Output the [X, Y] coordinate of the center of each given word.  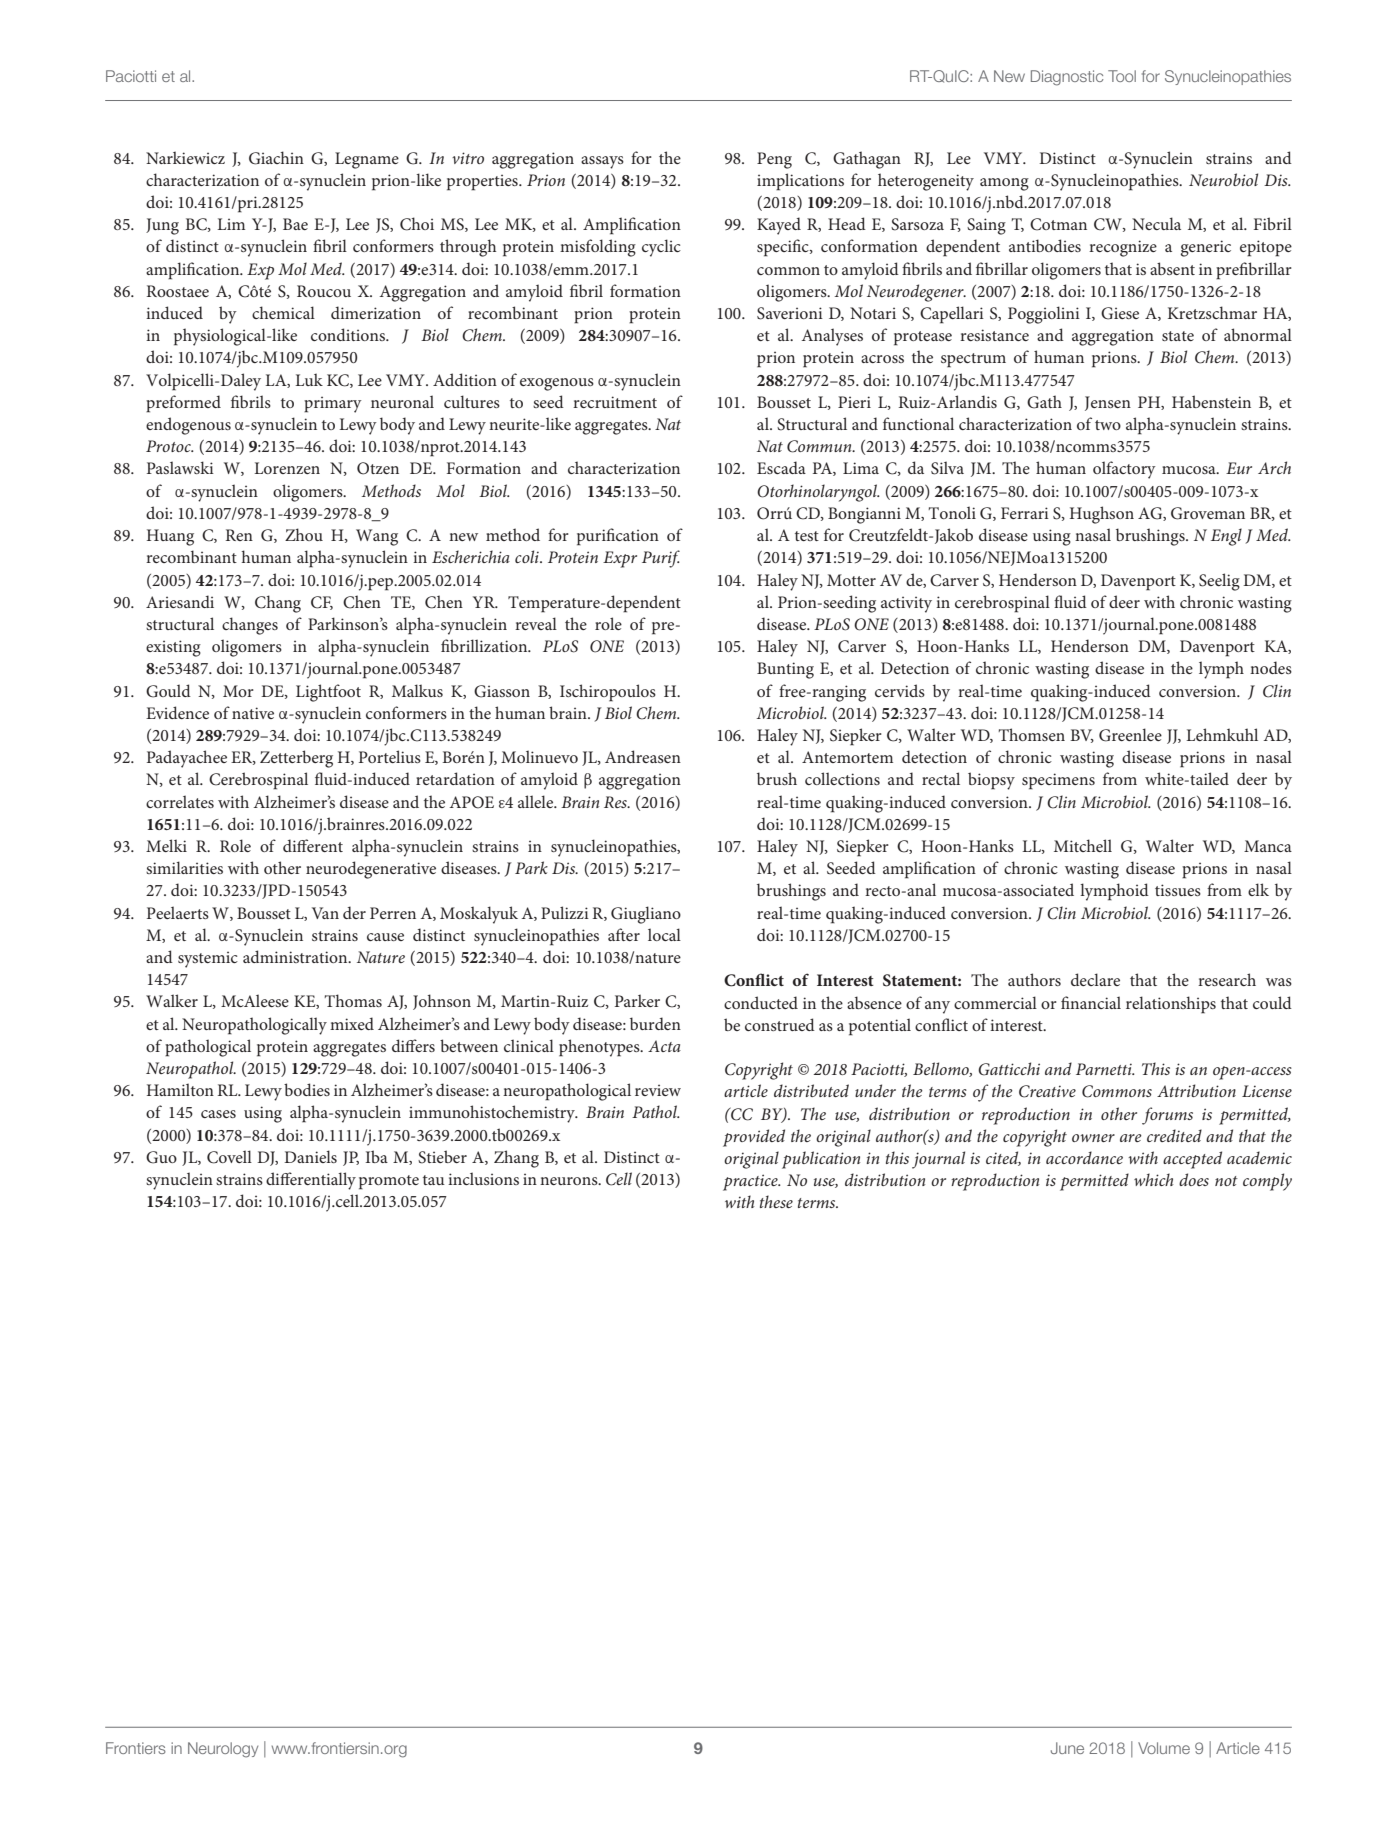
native [253, 713]
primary [333, 404]
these [776, 1201]
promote [389, 1182]
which [1153, 1179]
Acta [664, 1046]
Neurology [223, 1750]
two [1108, 425]
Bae [295, 224]
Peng [774, 160]
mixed [352, 1023]
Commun [820, 446]
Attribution [1196, 1090]
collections [842, 778]
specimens [1058, 781]
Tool [1122, 76]
